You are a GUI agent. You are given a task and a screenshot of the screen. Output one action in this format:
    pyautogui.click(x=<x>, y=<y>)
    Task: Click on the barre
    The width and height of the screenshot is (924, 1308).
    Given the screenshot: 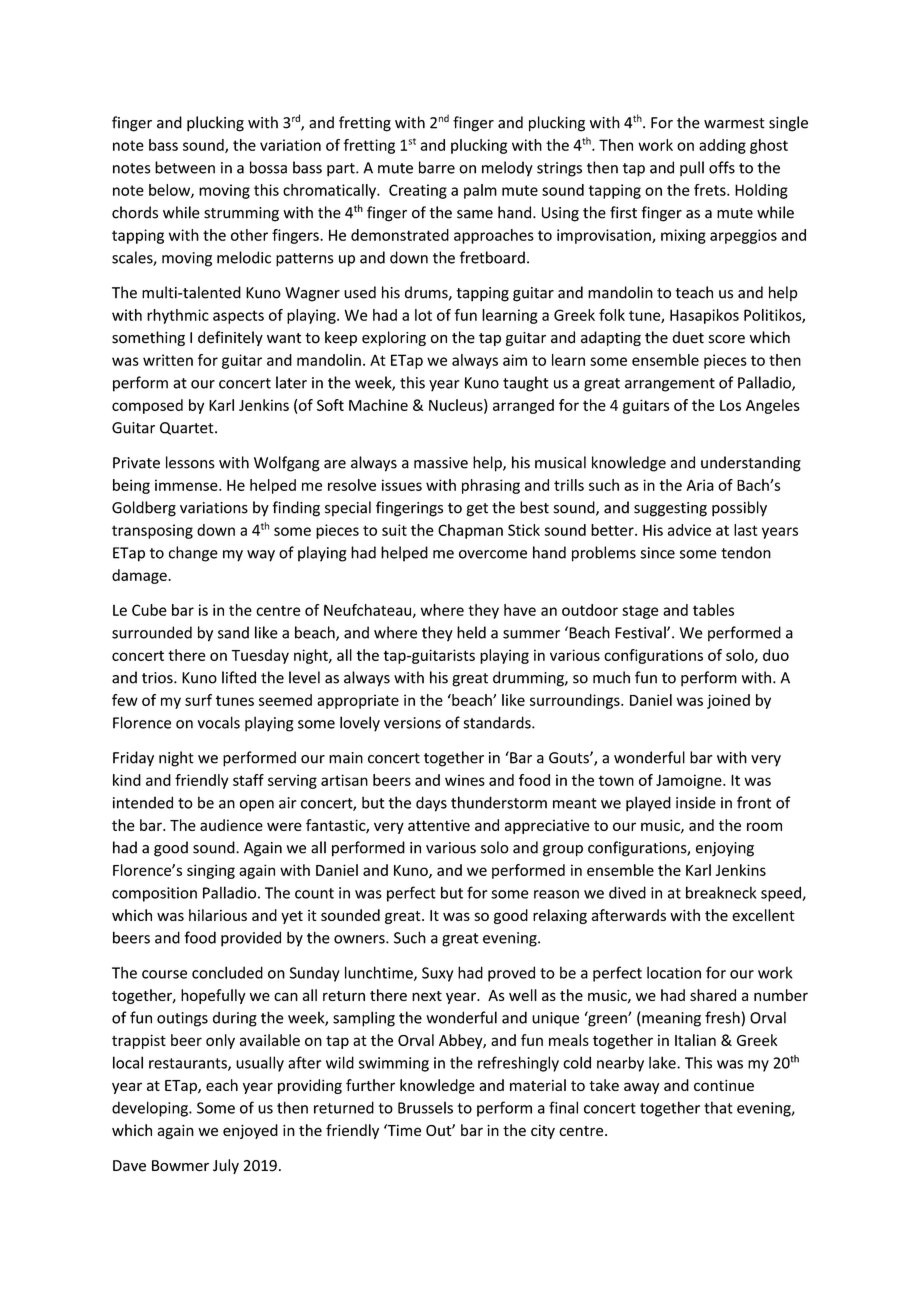 What is the action you would take?
    pyautogui.click(x=437, y=167)
